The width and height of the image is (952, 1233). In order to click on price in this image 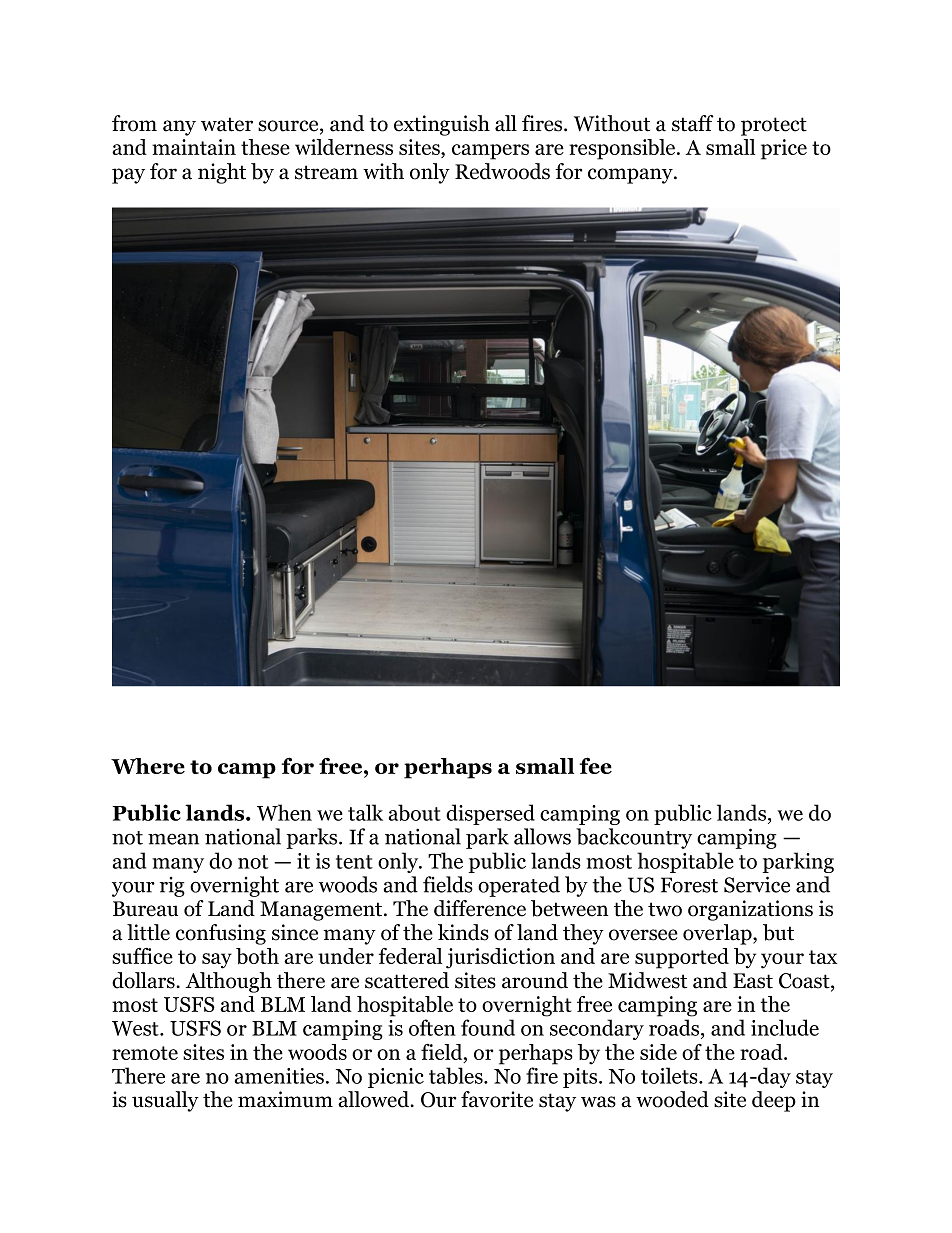, I will do `click(784, 149)`.
